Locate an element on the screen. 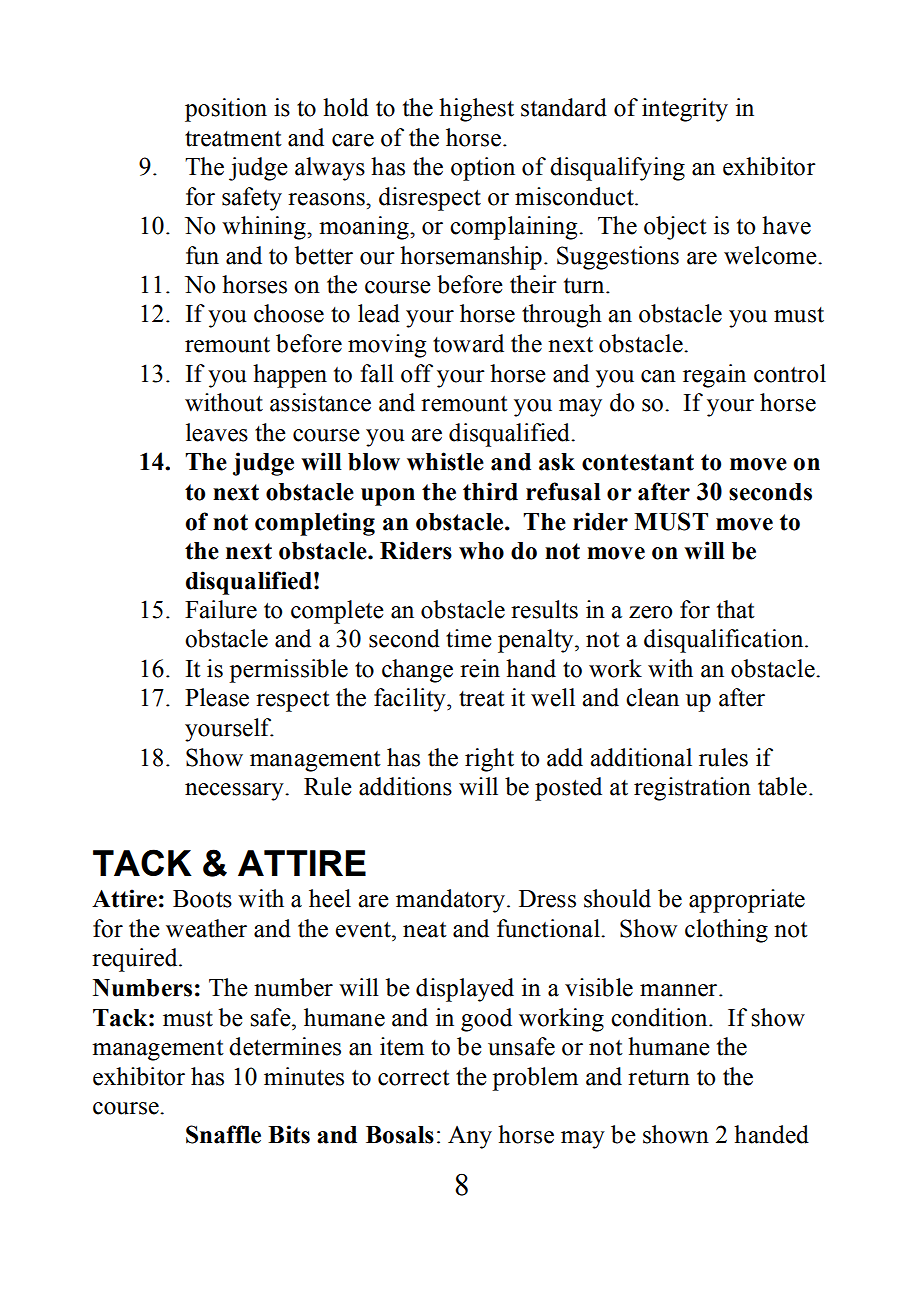 The width and height of the screenshot is (924, 1294). appropriate is located at coordinates (747, 901).
